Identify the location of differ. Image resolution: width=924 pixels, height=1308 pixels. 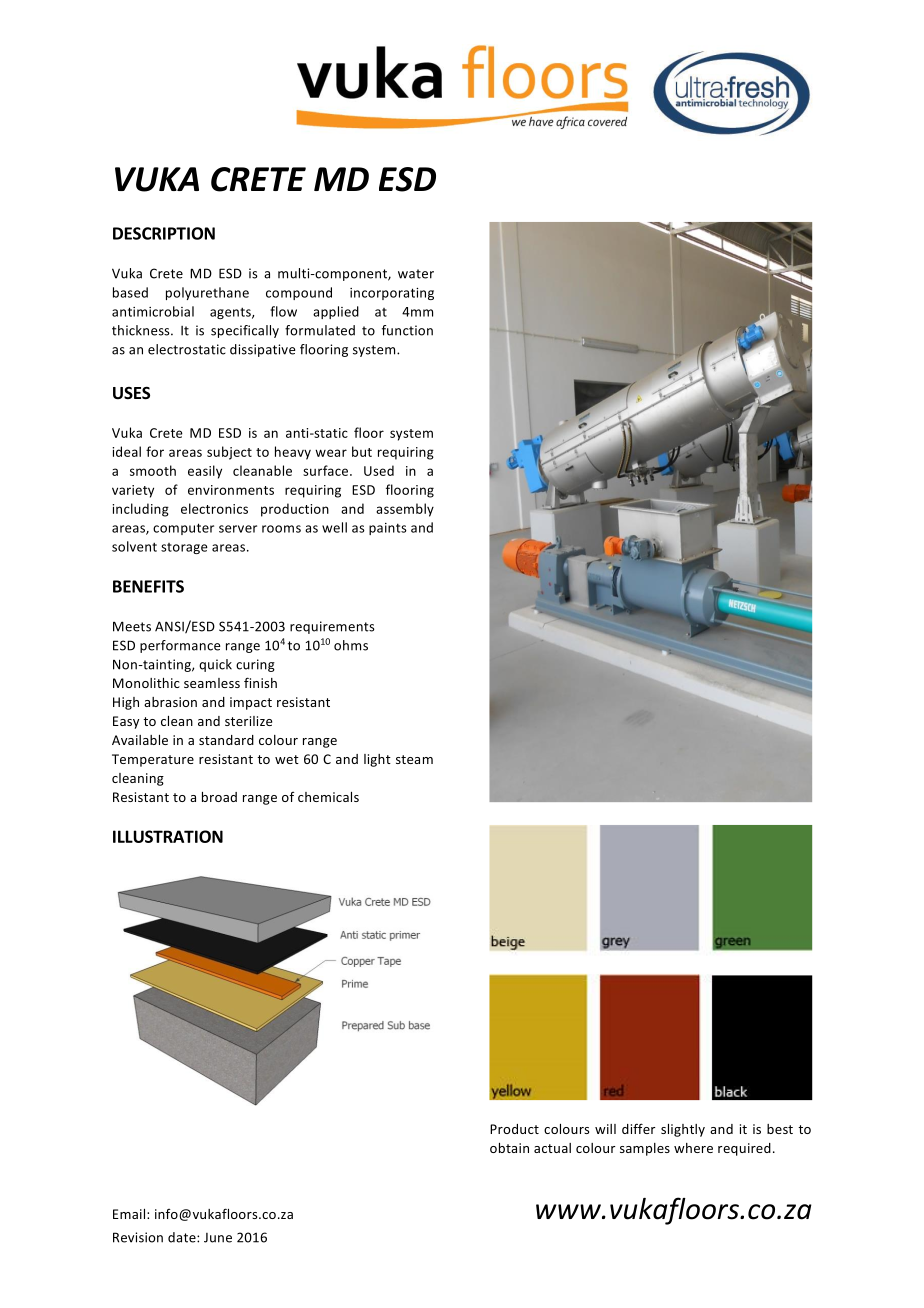
(638, 1128).
